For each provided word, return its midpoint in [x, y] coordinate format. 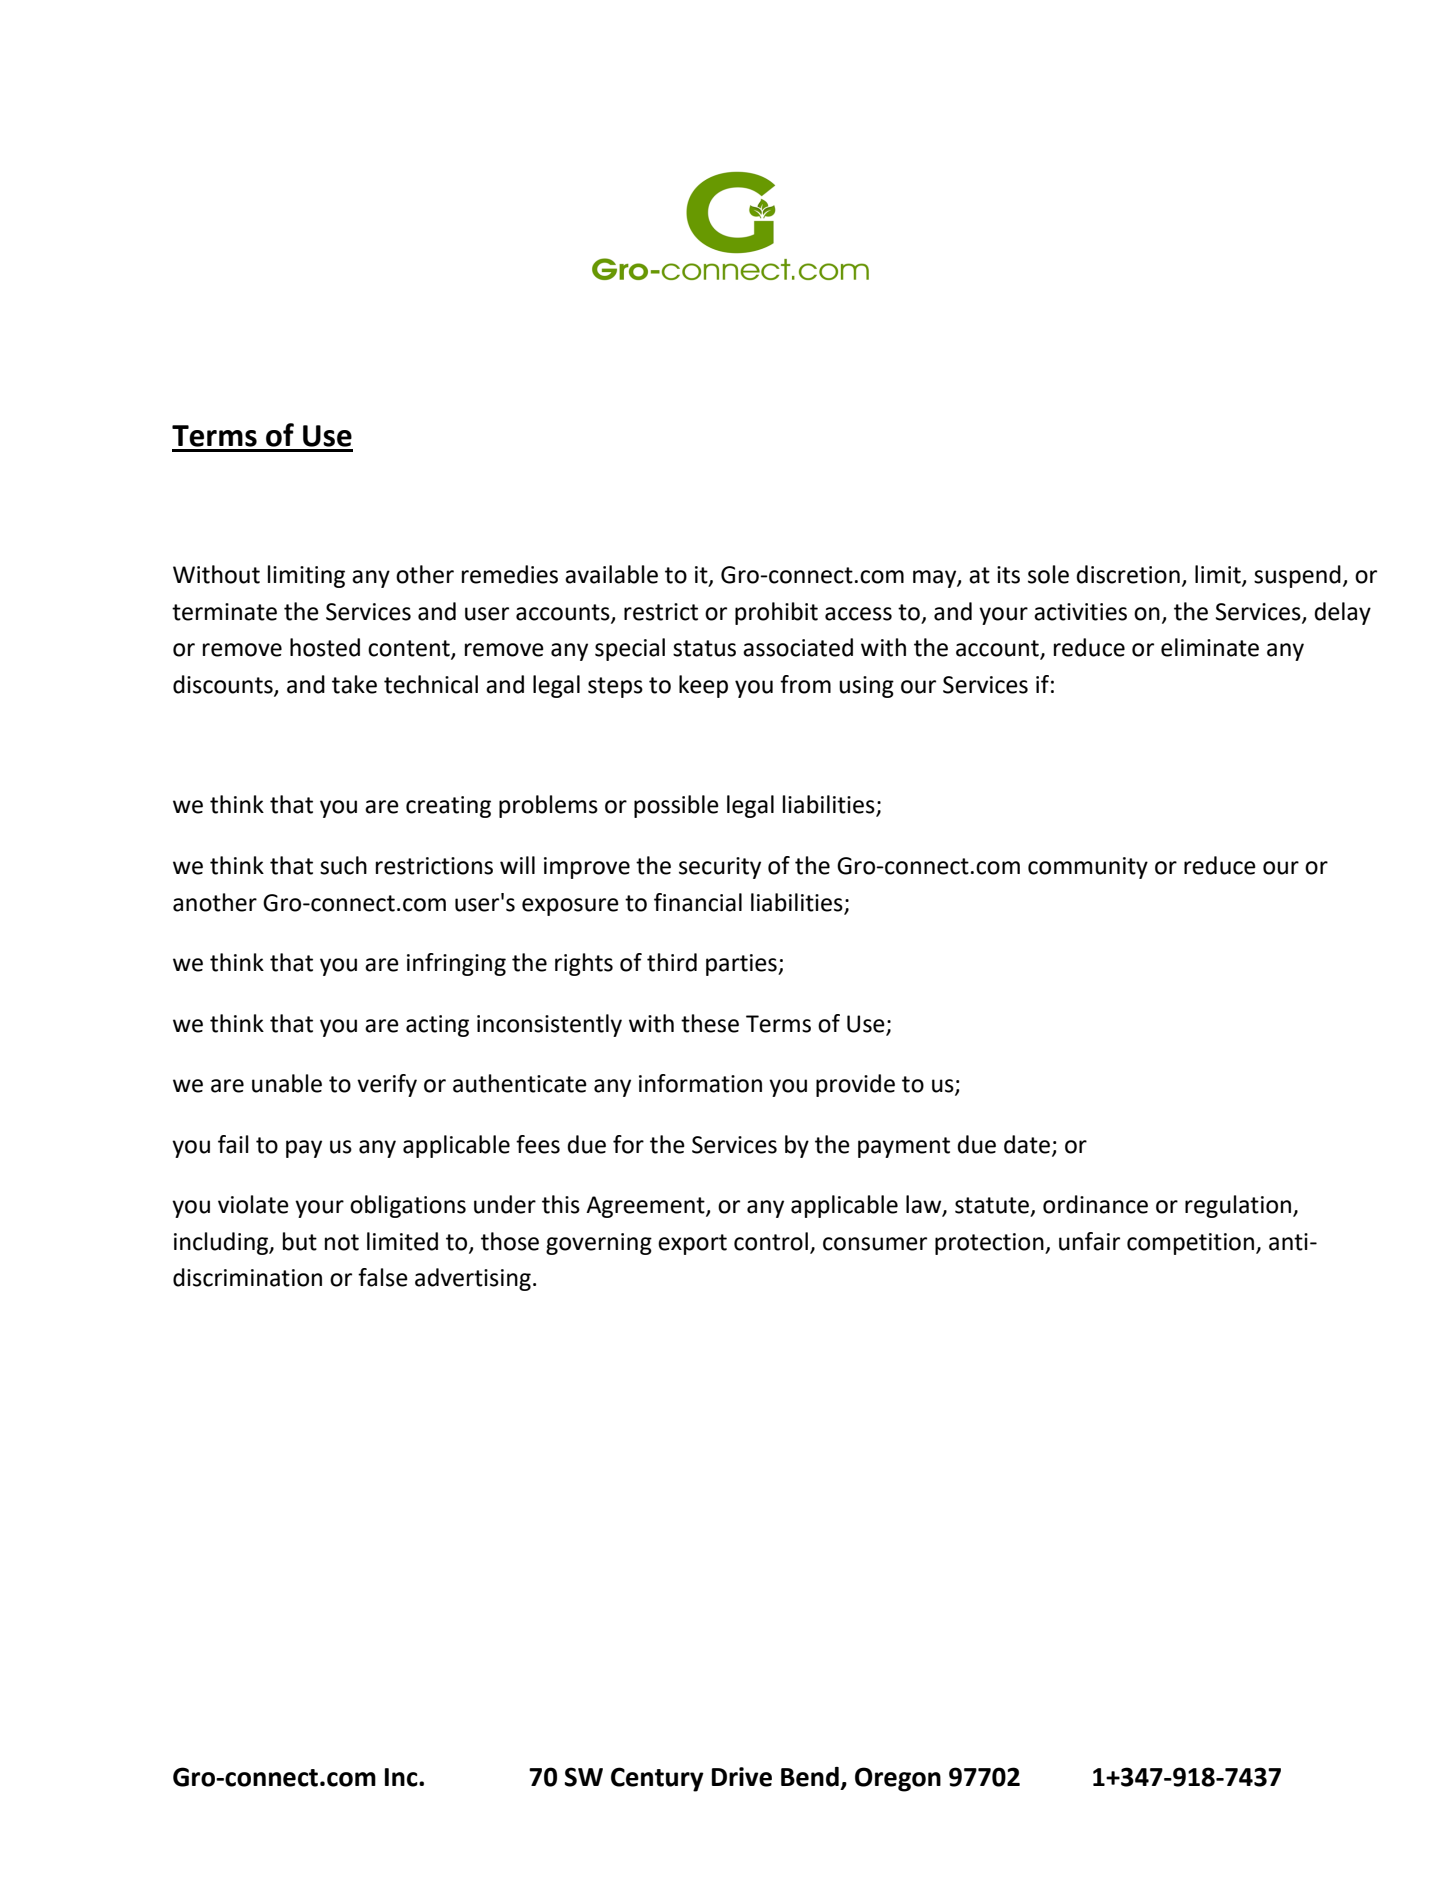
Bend [810, 1777]
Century [657, 1779]
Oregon [898, 1779]
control [771, 1241]
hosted [325, 647]
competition [1190, 1244]
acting [437, 1026]
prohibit [776, 613]
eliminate [1210, 647]
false [383, 1277]
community [1088, 868]
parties [742, 965]
